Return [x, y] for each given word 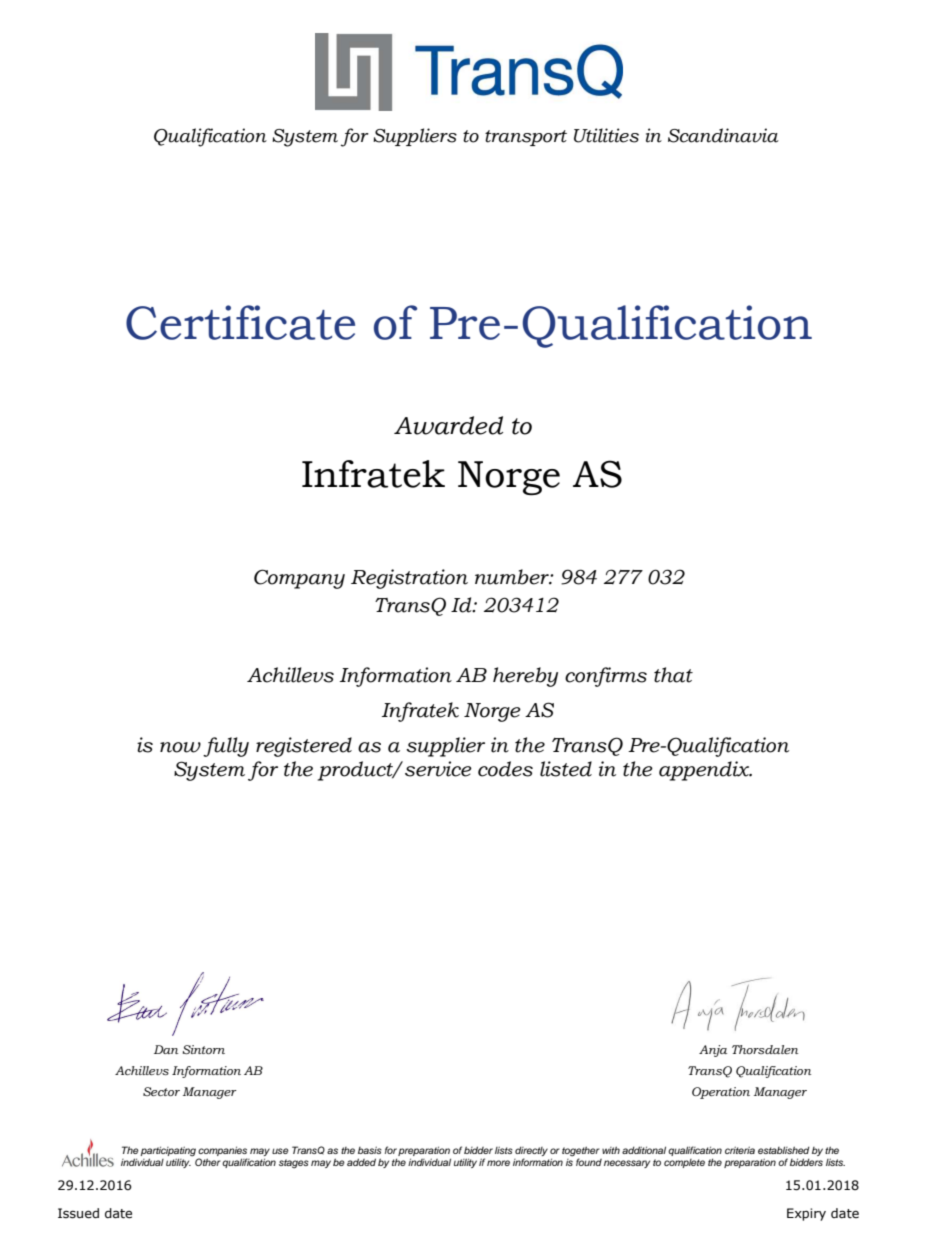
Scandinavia [723, 135]
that [673, 675]
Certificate [240, 322]
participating [168, 1152]
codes [505, 769]
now [180, 747]
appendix [705, 771]
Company [299, 579]
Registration [409, 579]
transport [526, 138]
